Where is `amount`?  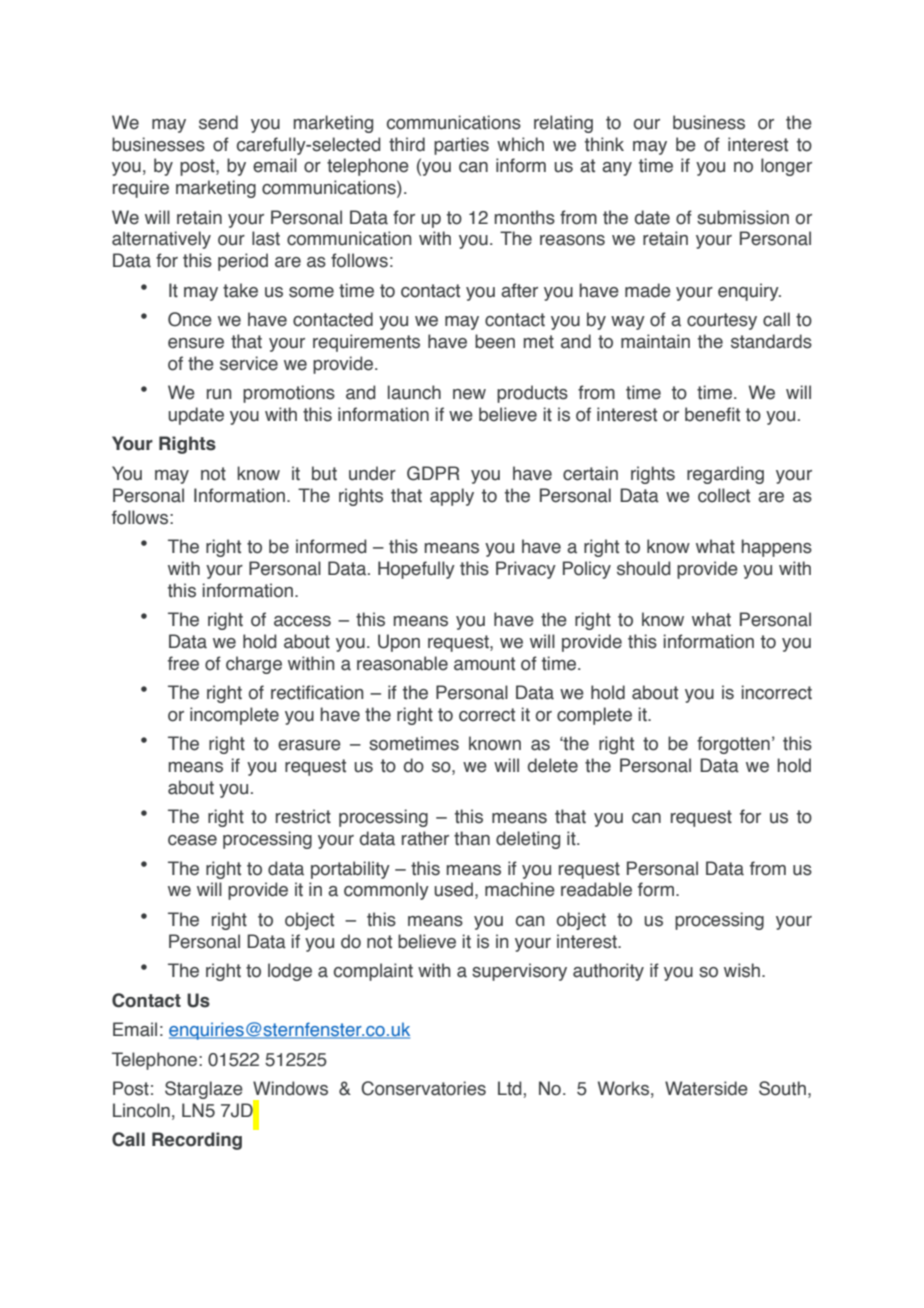
amount is located at coordinates (484, 664).
